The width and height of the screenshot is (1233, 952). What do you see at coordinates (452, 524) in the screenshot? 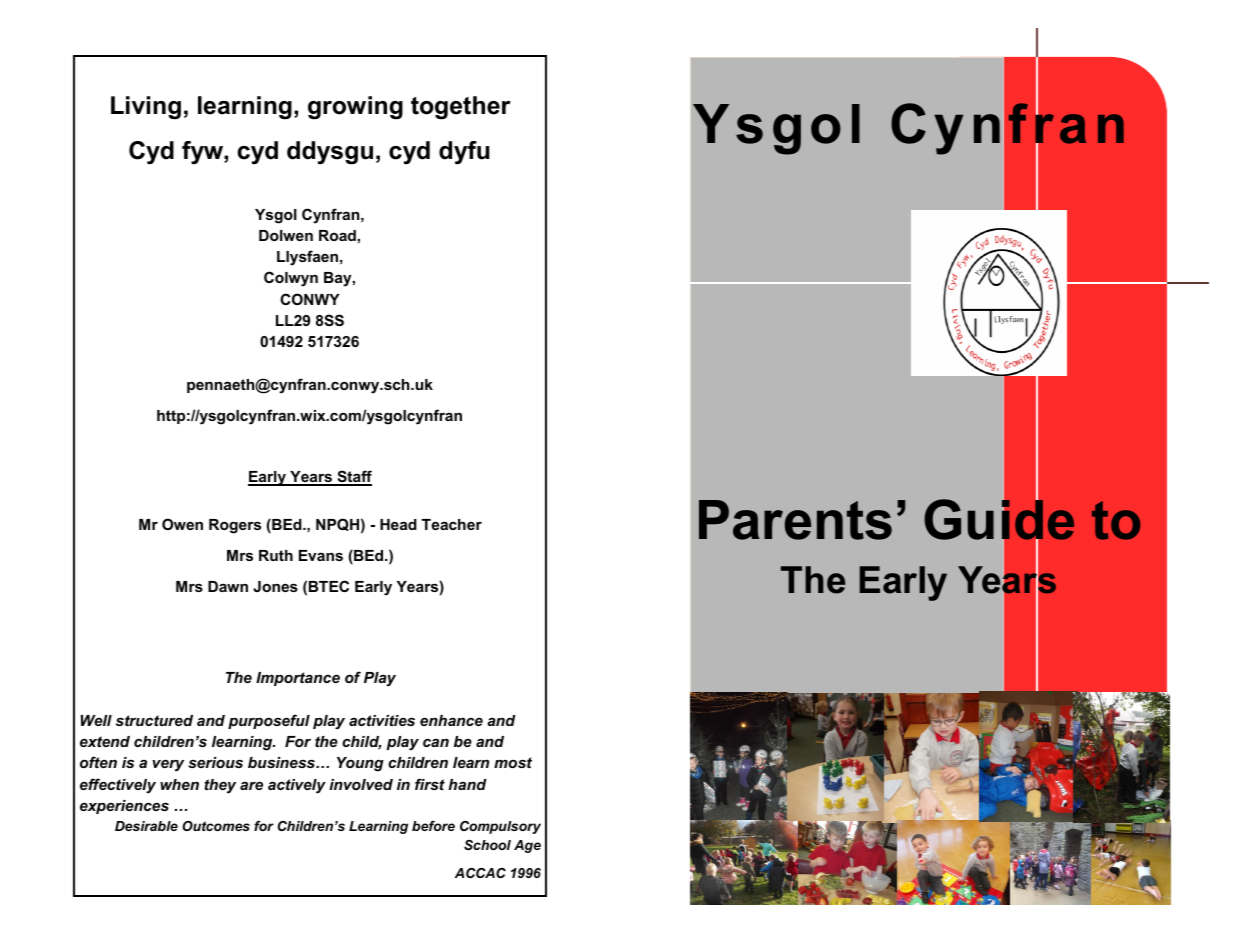
I see `Teacher` at bounding box center [452, 524].
